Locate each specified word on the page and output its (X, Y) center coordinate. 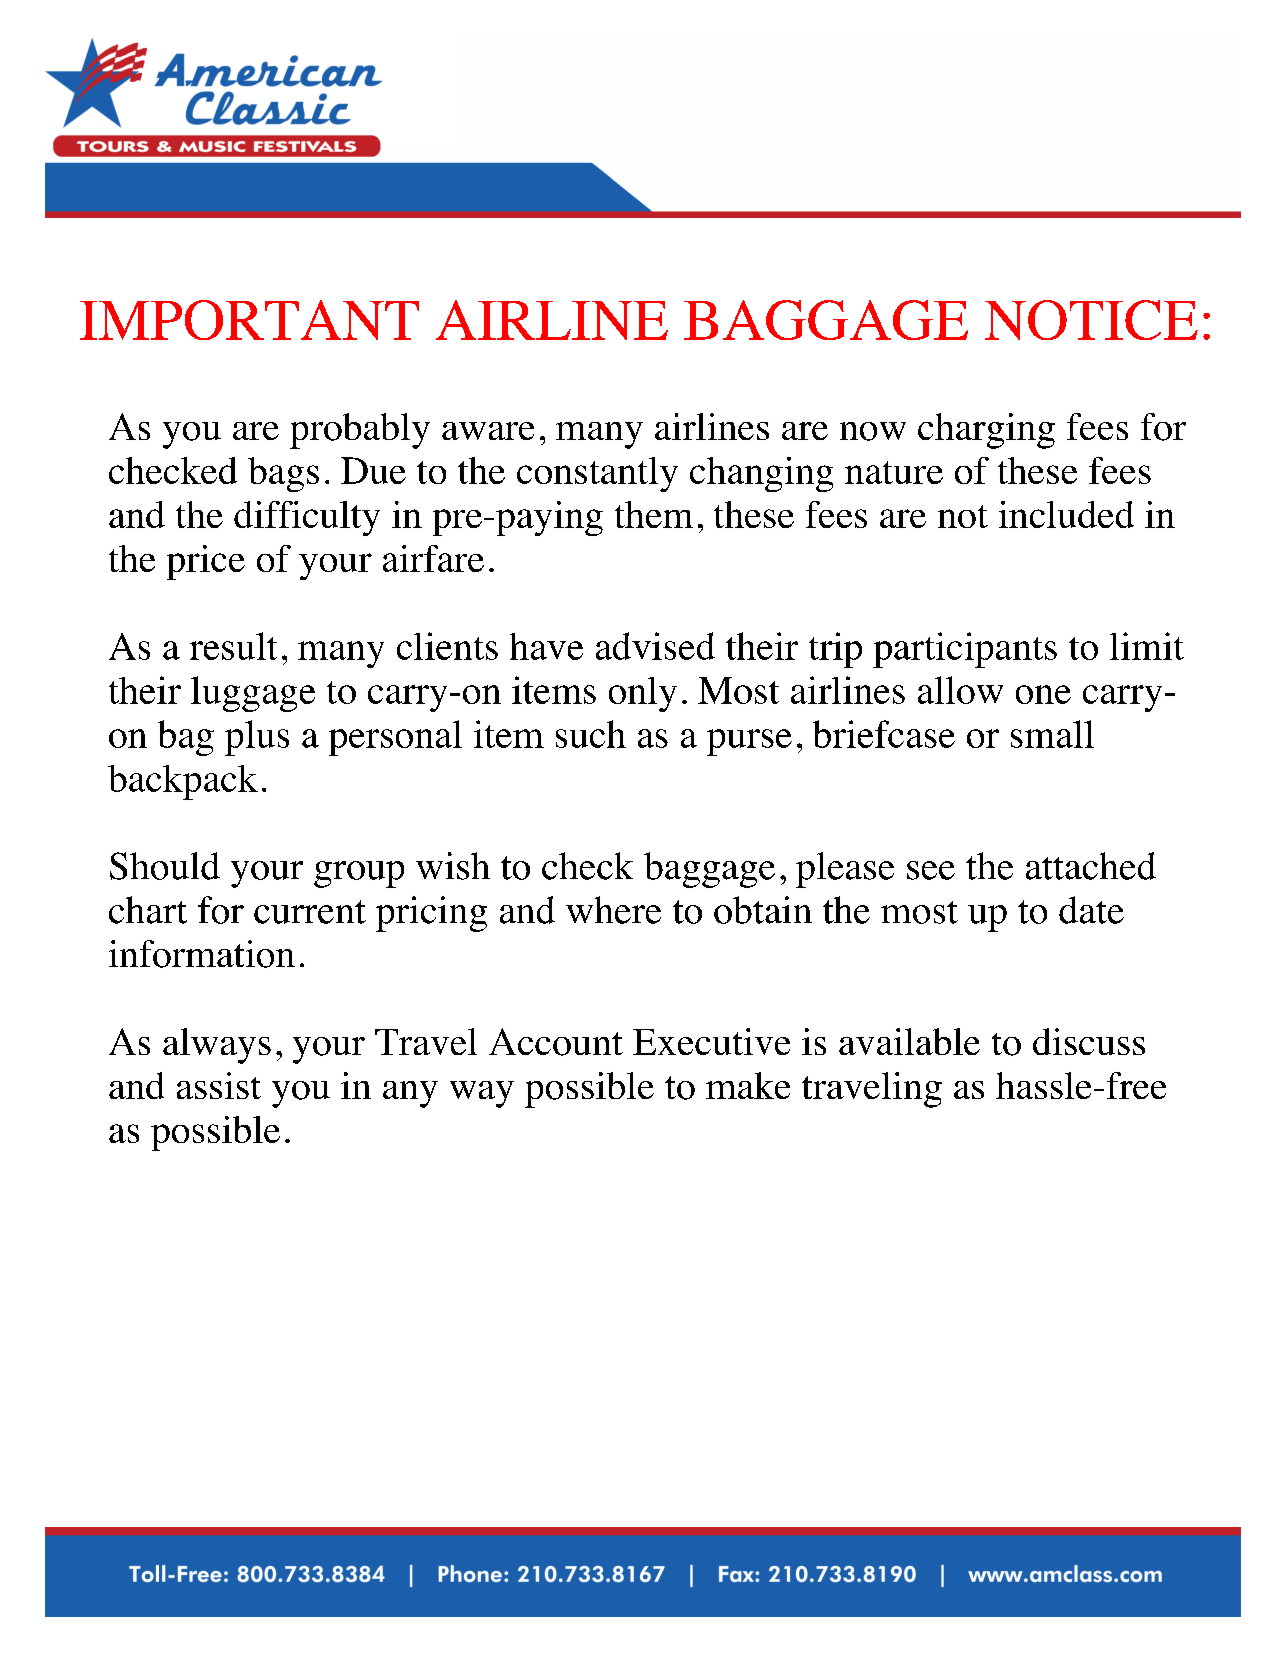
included (1066, 514)
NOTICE (1091, 320)
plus (257, 738)
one (1043, 694)
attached (1091, 866)
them (654, 514)
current (310, 912)
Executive (711, 1041)
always (217, 1046)
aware (488, 431)
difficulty (307, 518)
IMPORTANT (249, 320)
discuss (1089, 1041)
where (613, 910)
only (643, 694)
